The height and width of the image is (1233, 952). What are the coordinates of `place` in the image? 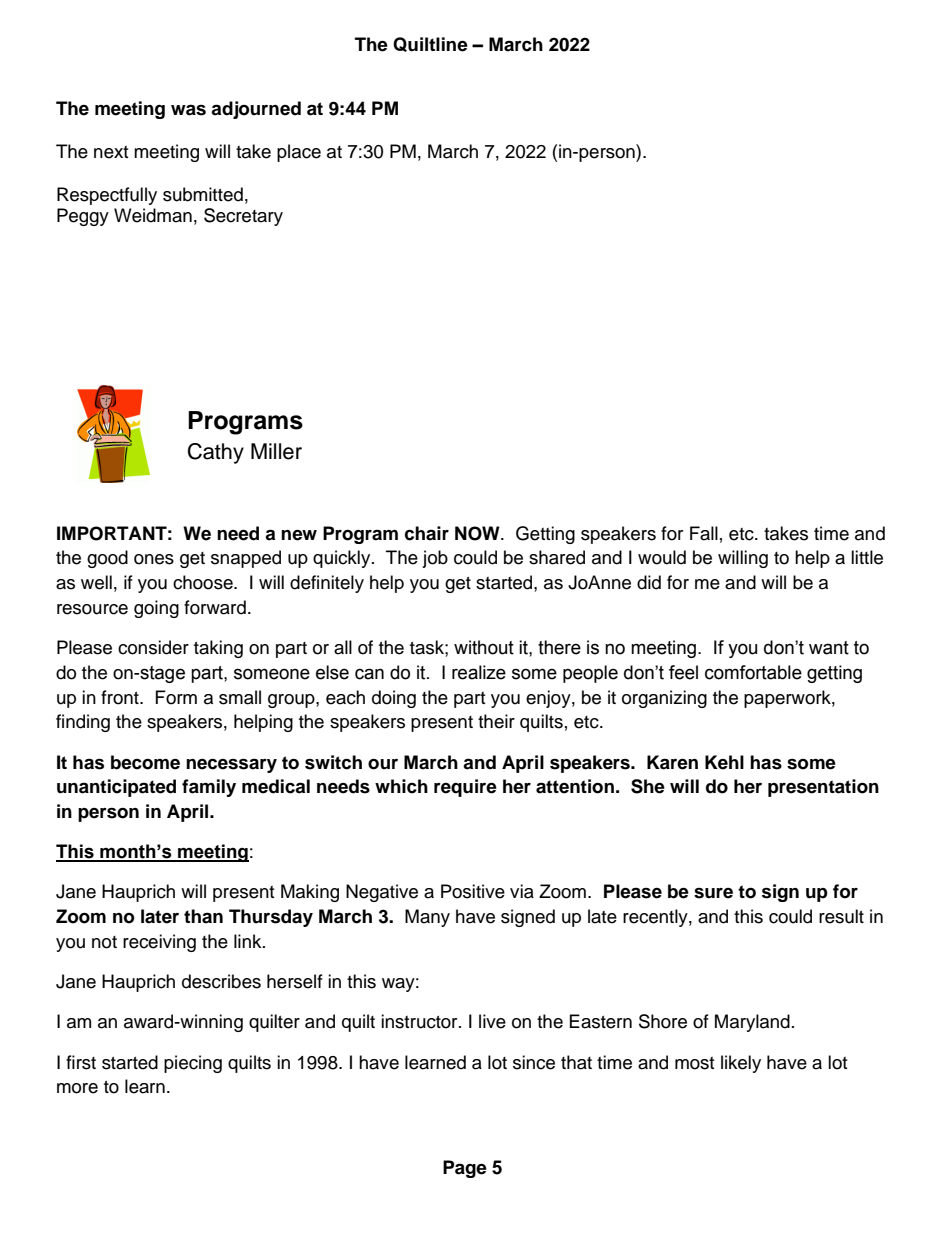 It's located at (299, 153).
